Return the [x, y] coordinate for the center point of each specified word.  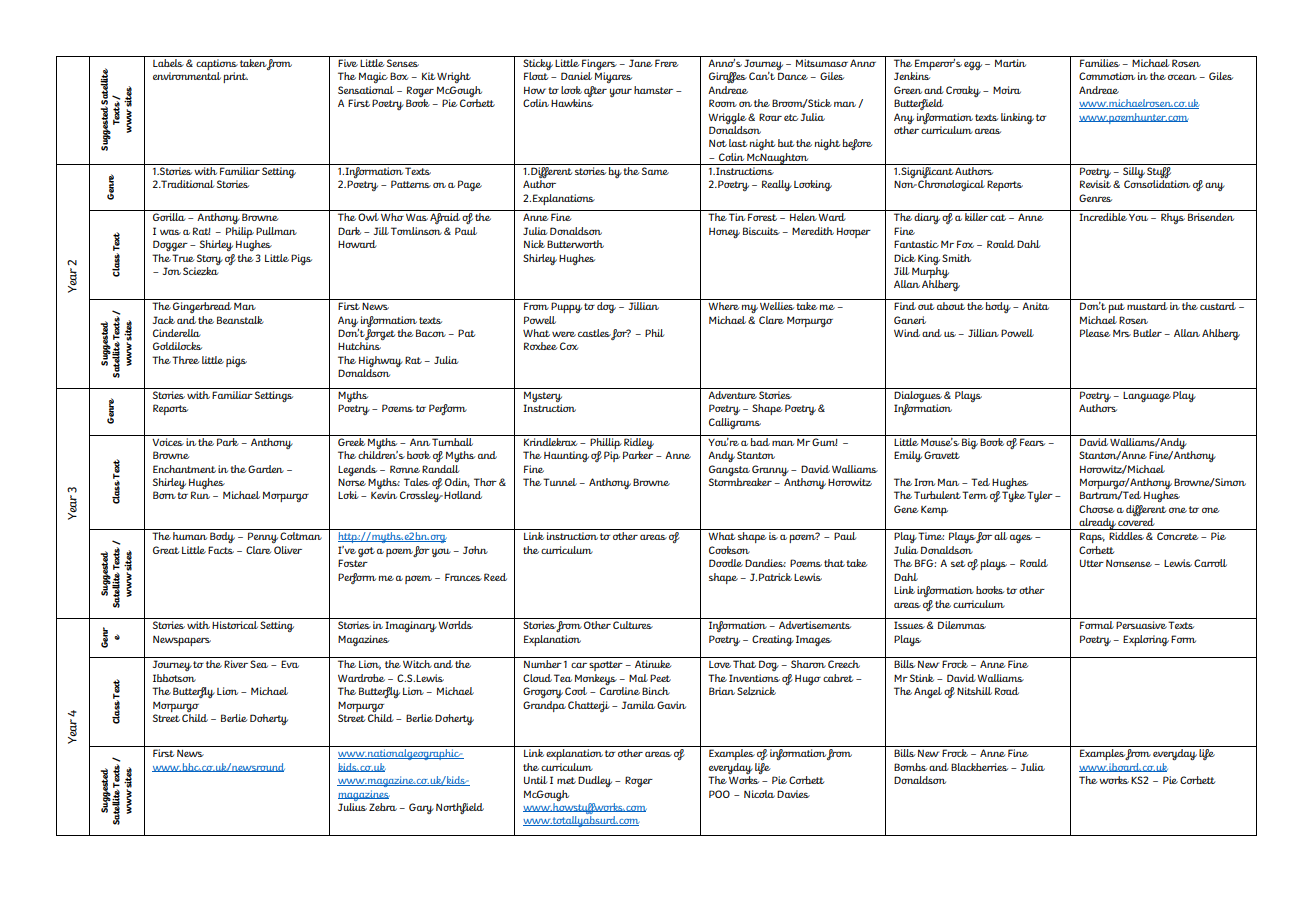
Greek [351, 440]
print [235, 77]
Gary [421, 808]
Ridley [639, 442]
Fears [1032, 442]
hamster [653, 90]
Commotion [1107, 76]
